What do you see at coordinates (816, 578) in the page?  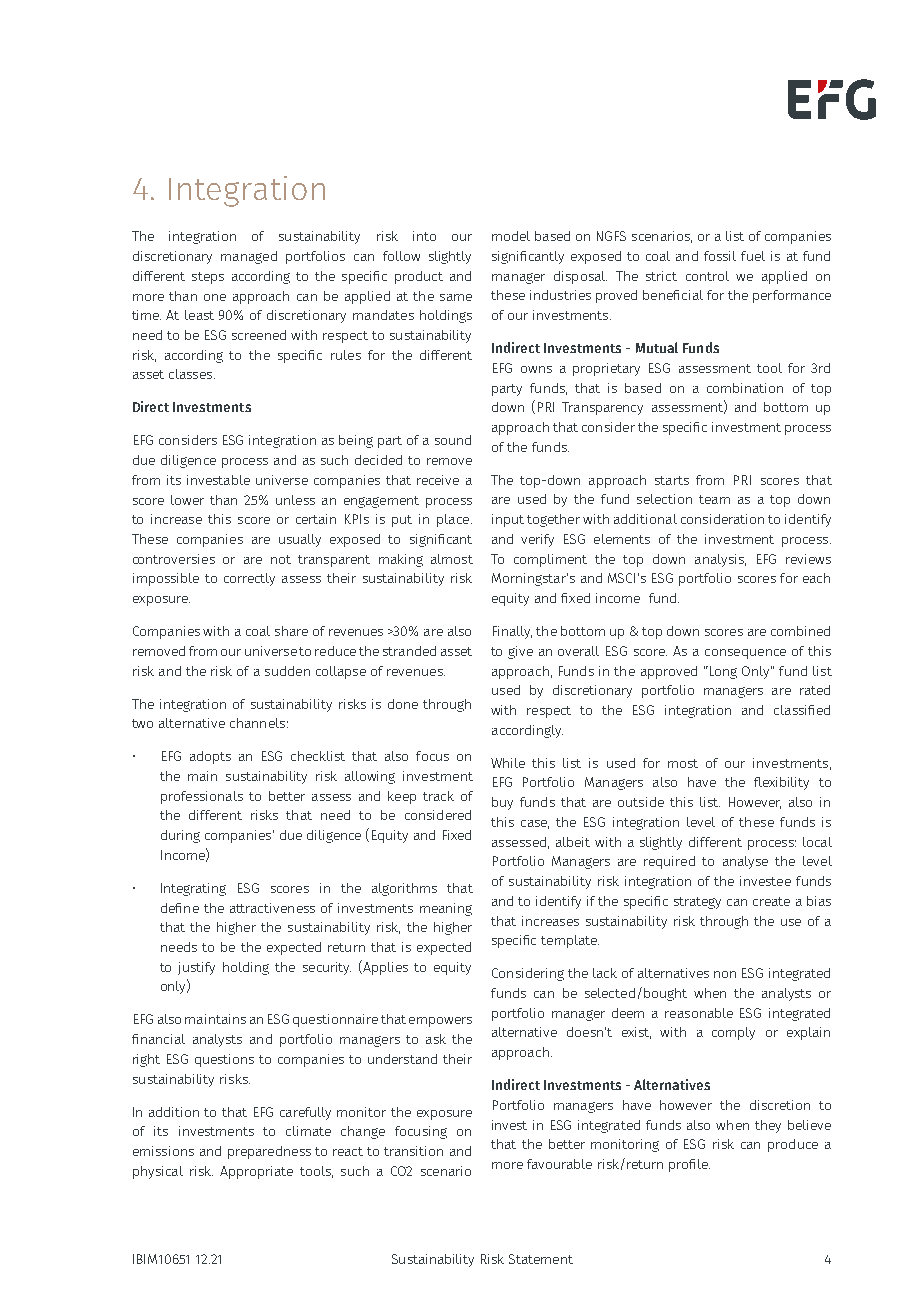 I see `each` at bounding box center [816, 578].
